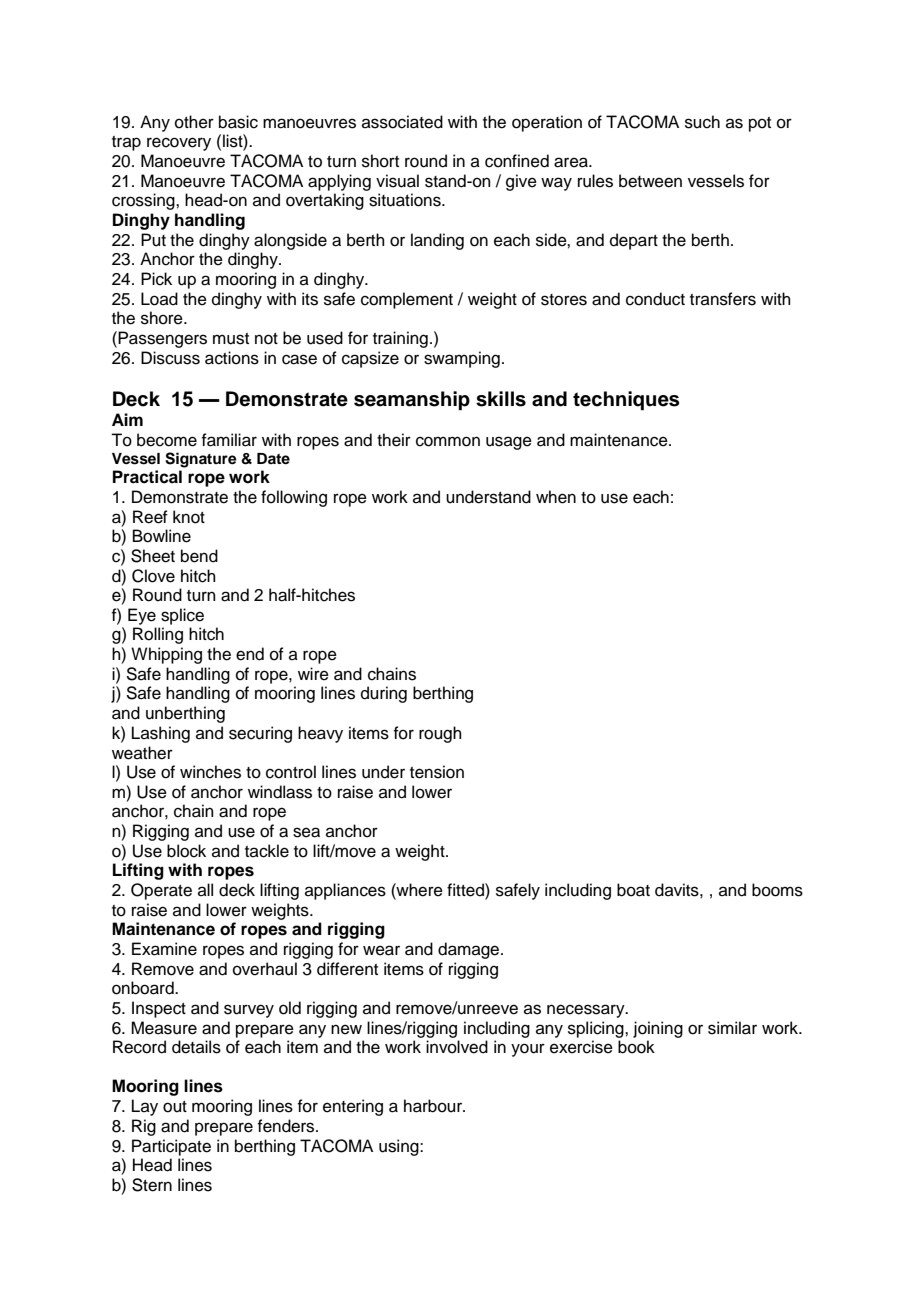 The height and width of the page is (1308, 924). What do you see at coordinates (434, 1106) in the page?
I see `harbour` at bounding box center [434, 1106].
